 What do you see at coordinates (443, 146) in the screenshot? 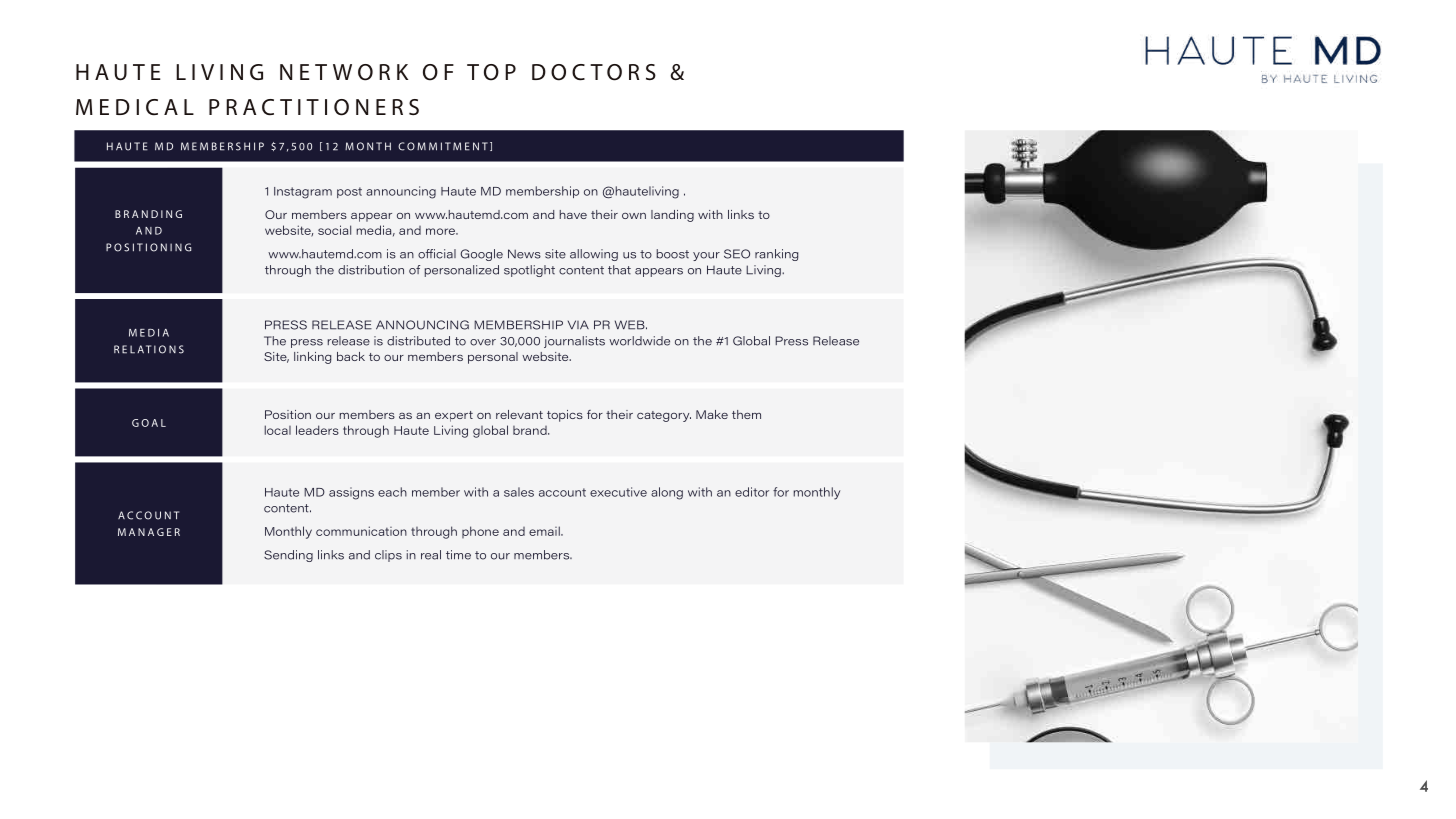
I see `COMMITMENT` at bounding box center [443, 146].
